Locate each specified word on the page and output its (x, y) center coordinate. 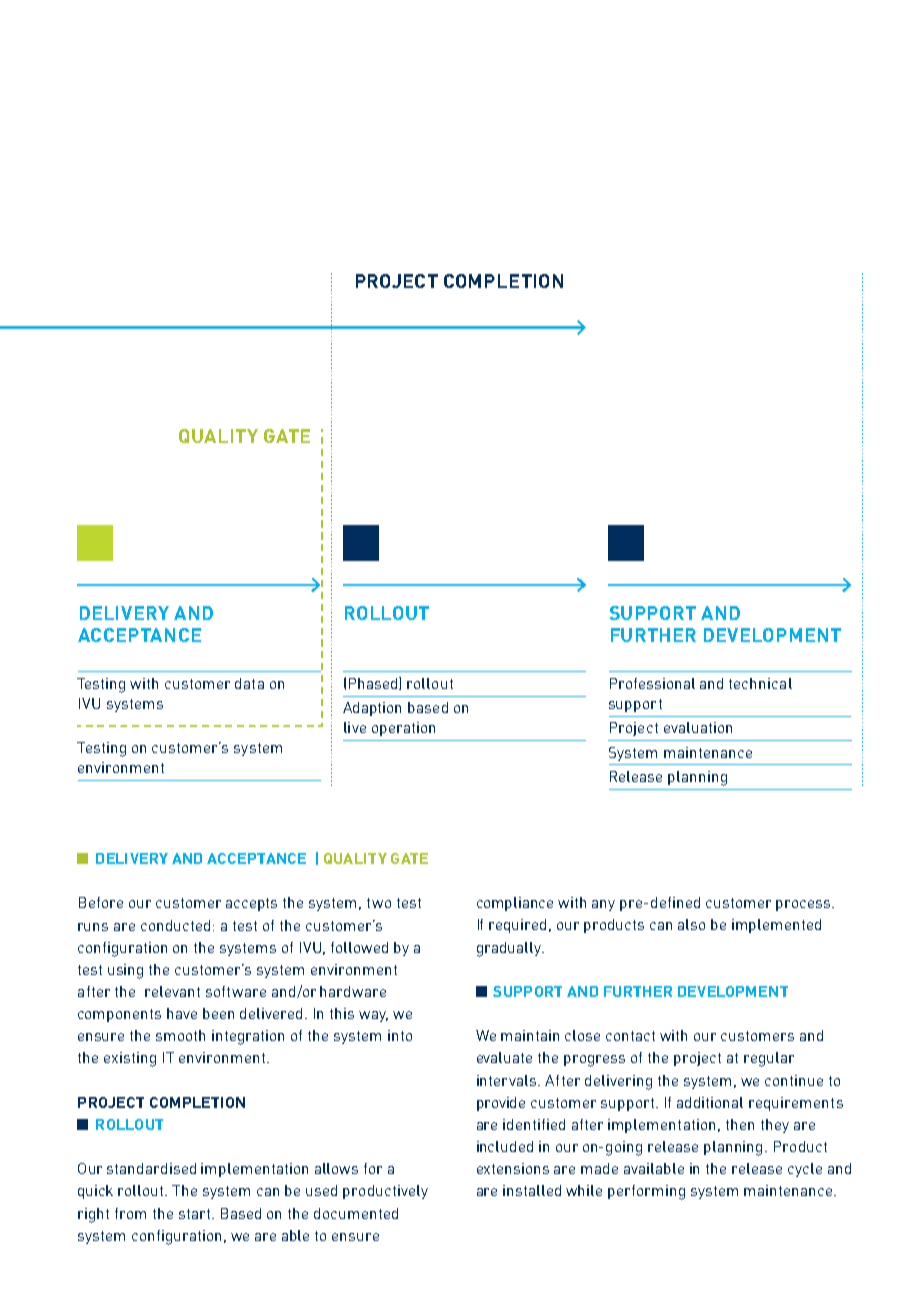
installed (532, 1190)
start (196, 1214)
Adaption (372, 709)
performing (646, 1192)
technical (760, 683)
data (249, 683)
